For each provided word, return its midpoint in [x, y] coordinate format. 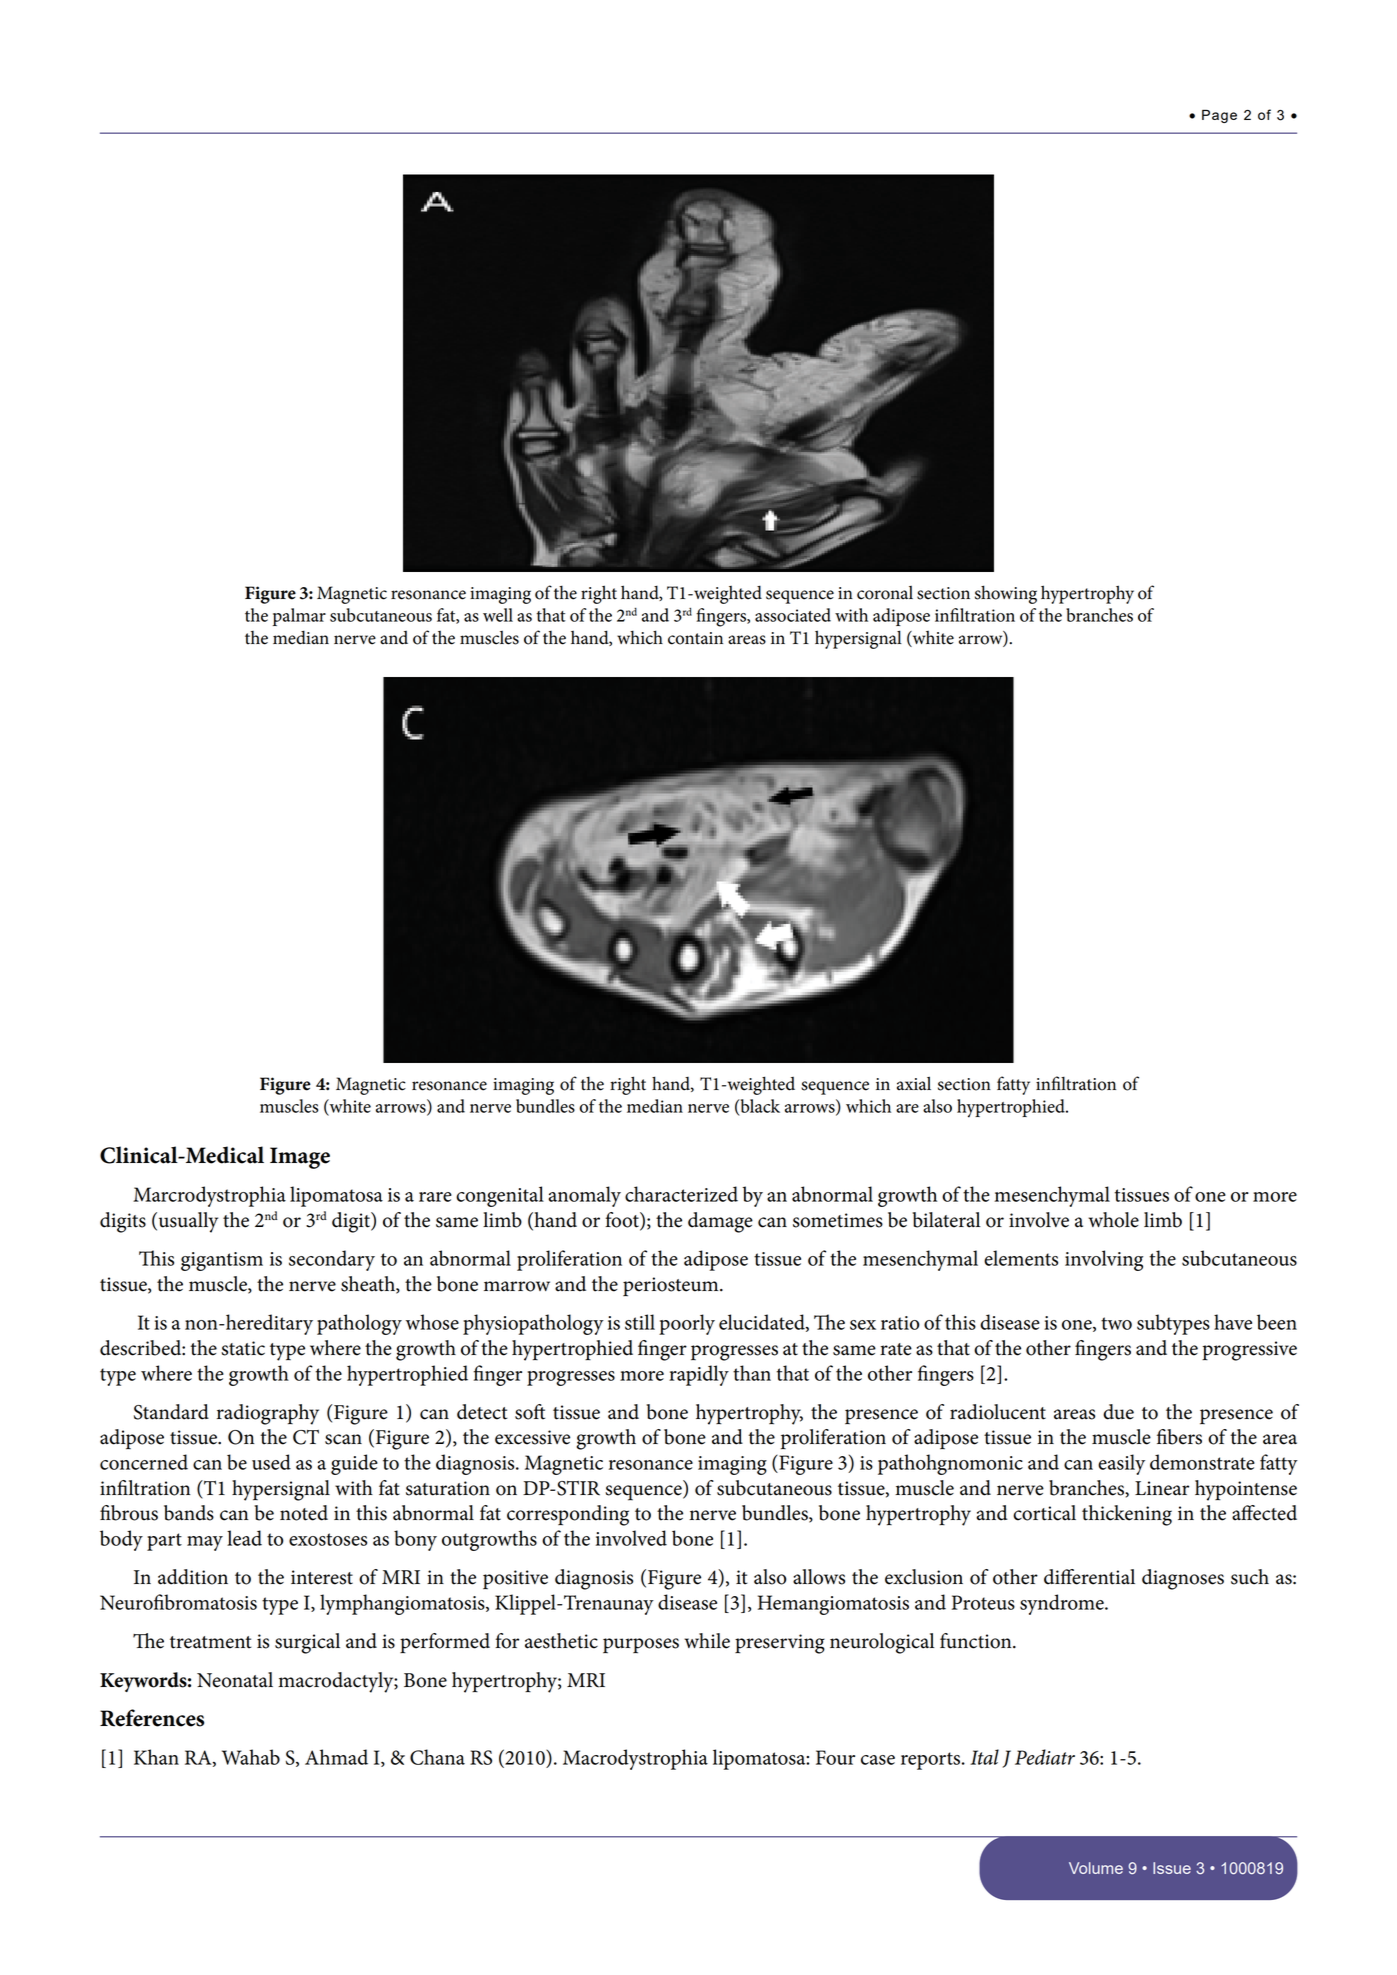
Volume [1096, 1868]
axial [914, 1083]
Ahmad [336, 1757]
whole [1113, 1220]
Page [1219, 116]
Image [300, 1158]
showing [1006, 594]
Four [835, 1757]
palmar [299, 617]
